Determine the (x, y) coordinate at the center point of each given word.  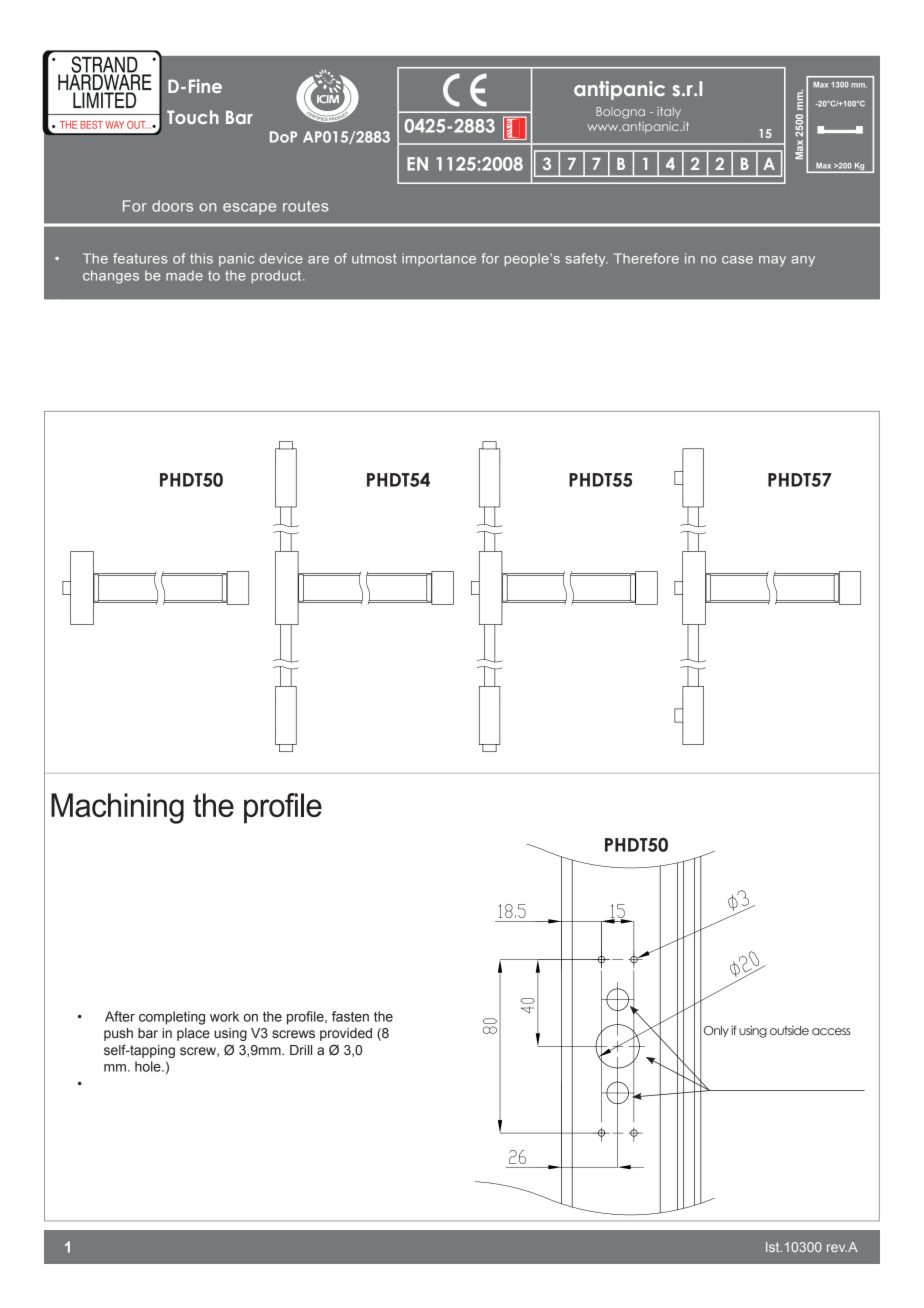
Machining (117, 808)
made (184, 275)
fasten (350, 1016)
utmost (374, 259)
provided (346, 1034)
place (193, 1034)
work (224, 1016)
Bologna (620, 113)
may (772, 261)
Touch (193, 117)
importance (439, 259)
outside (789, 1030)
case (737, 260)
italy (669, 112)
